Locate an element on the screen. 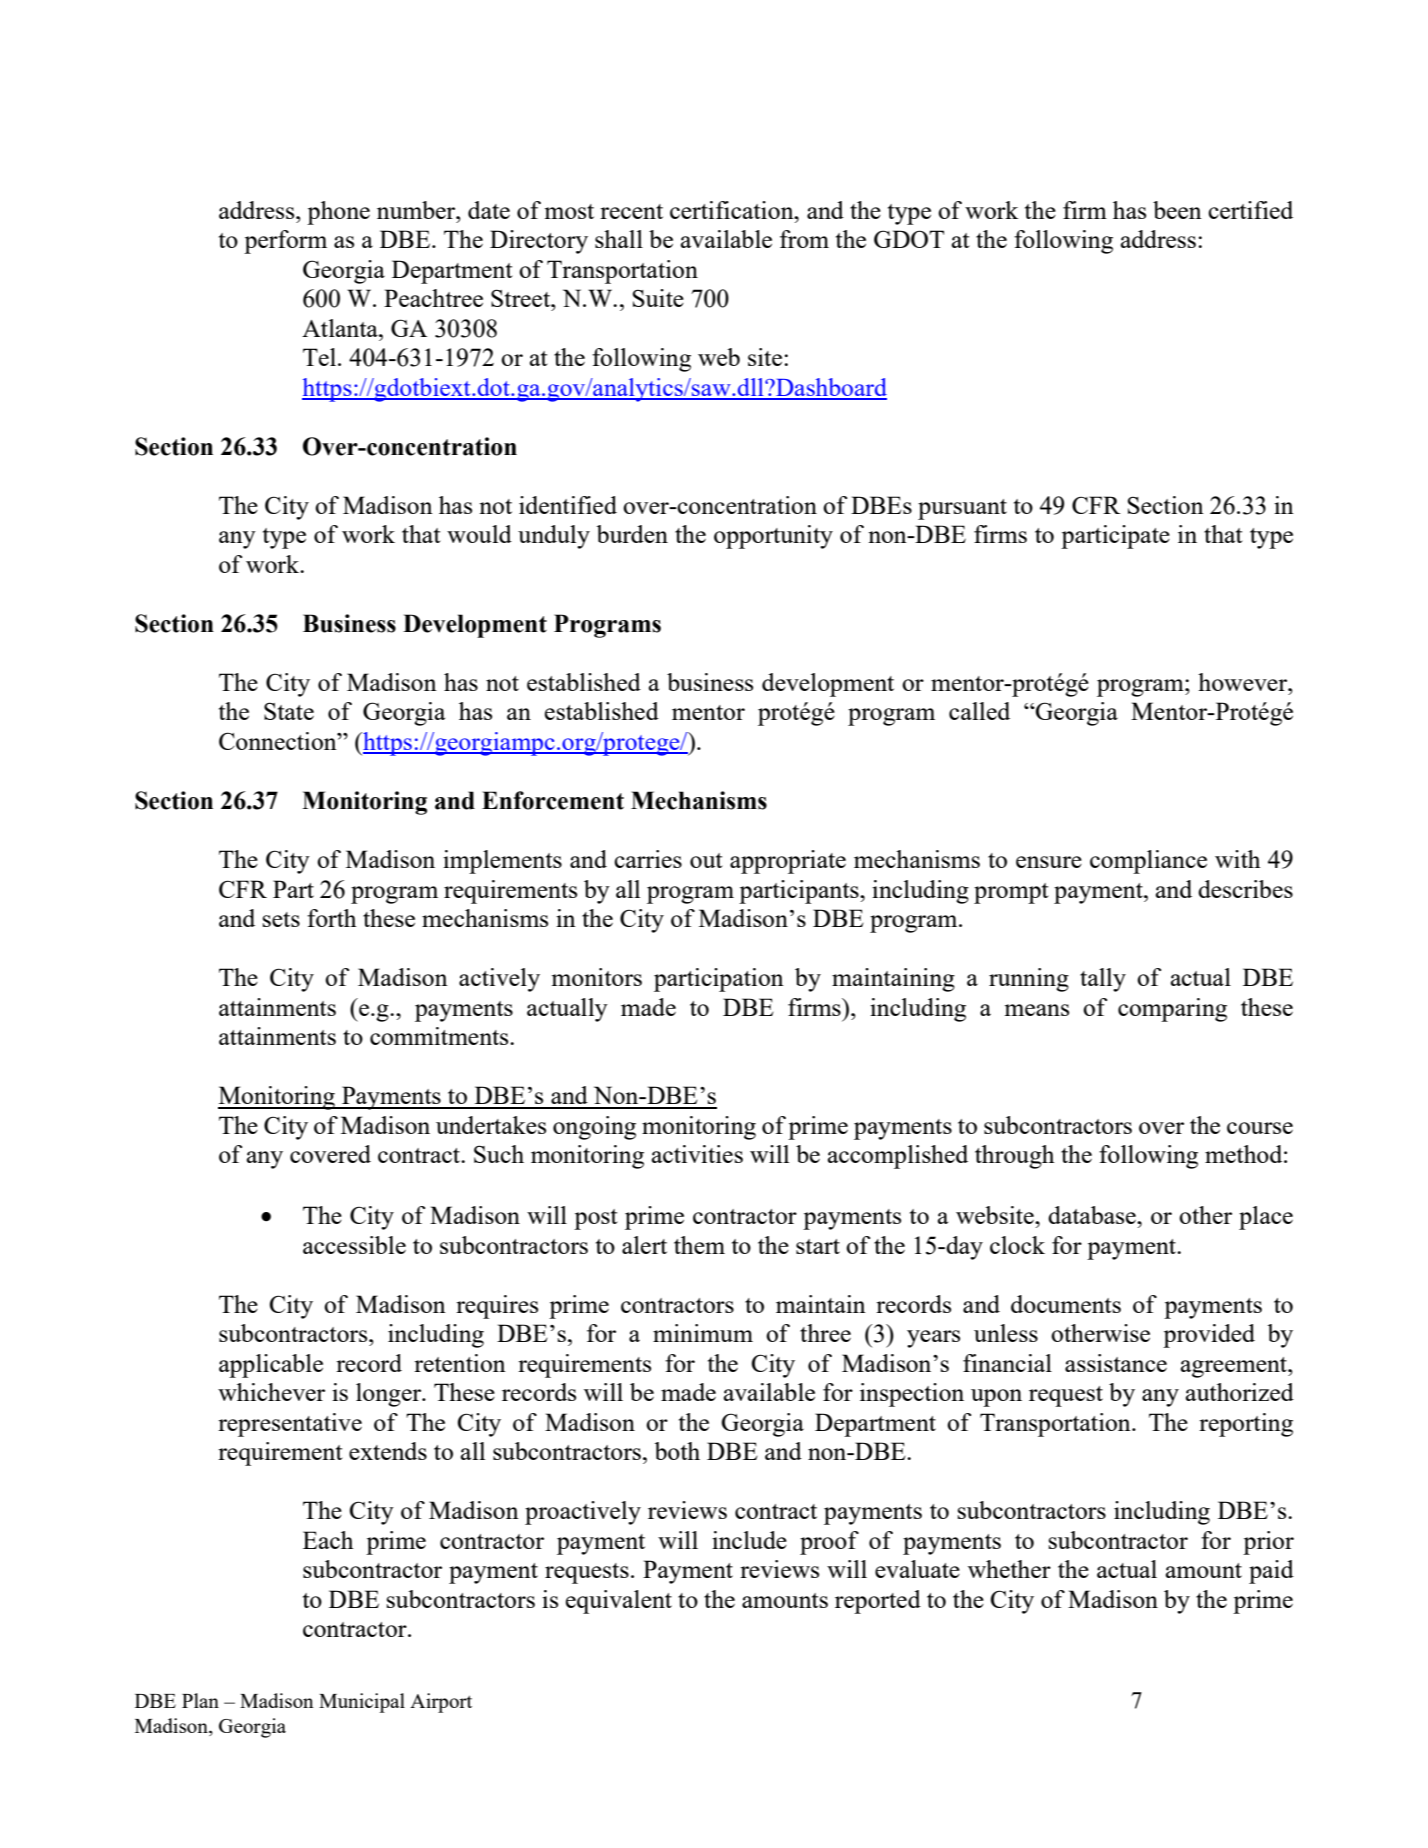  forth is located at coordinates (332, 918).
